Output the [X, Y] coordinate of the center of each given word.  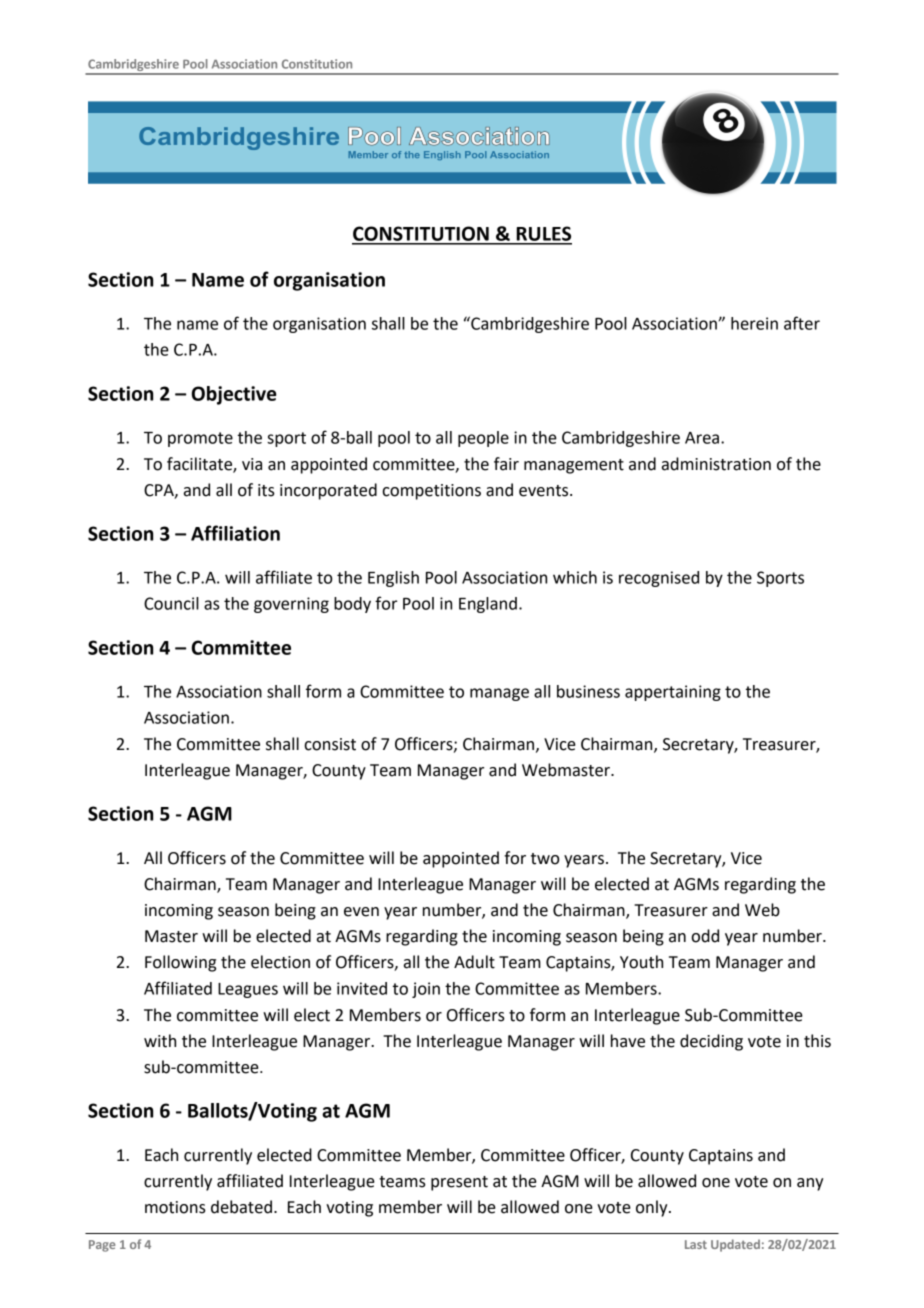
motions [175, 1207]
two [545, 859]
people [483, 439]
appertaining [673, 693]
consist [330, 744]
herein [754, 323]
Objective [234, 395]
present [459, 1183]
